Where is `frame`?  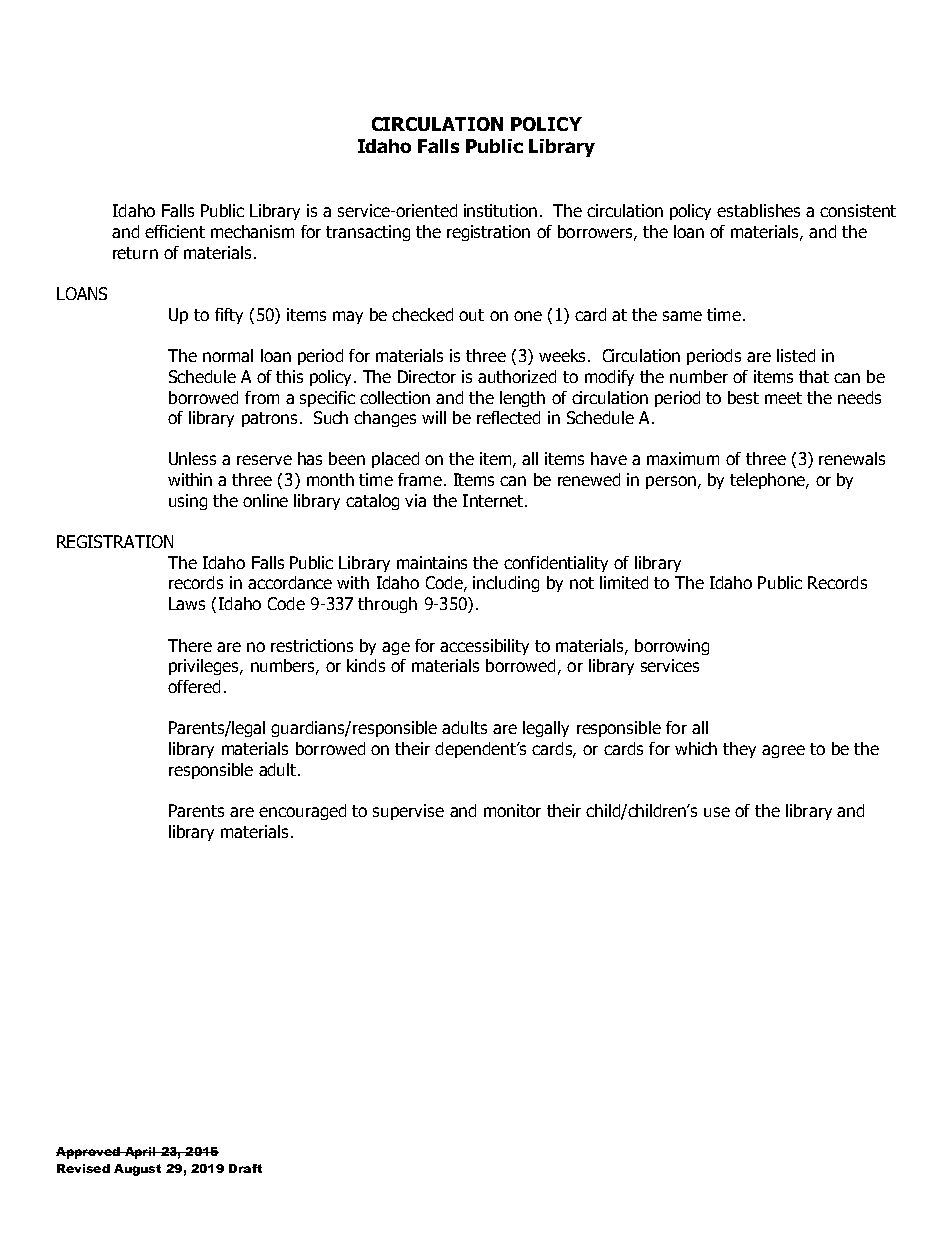
frame is located at coordinates (420, 479).
